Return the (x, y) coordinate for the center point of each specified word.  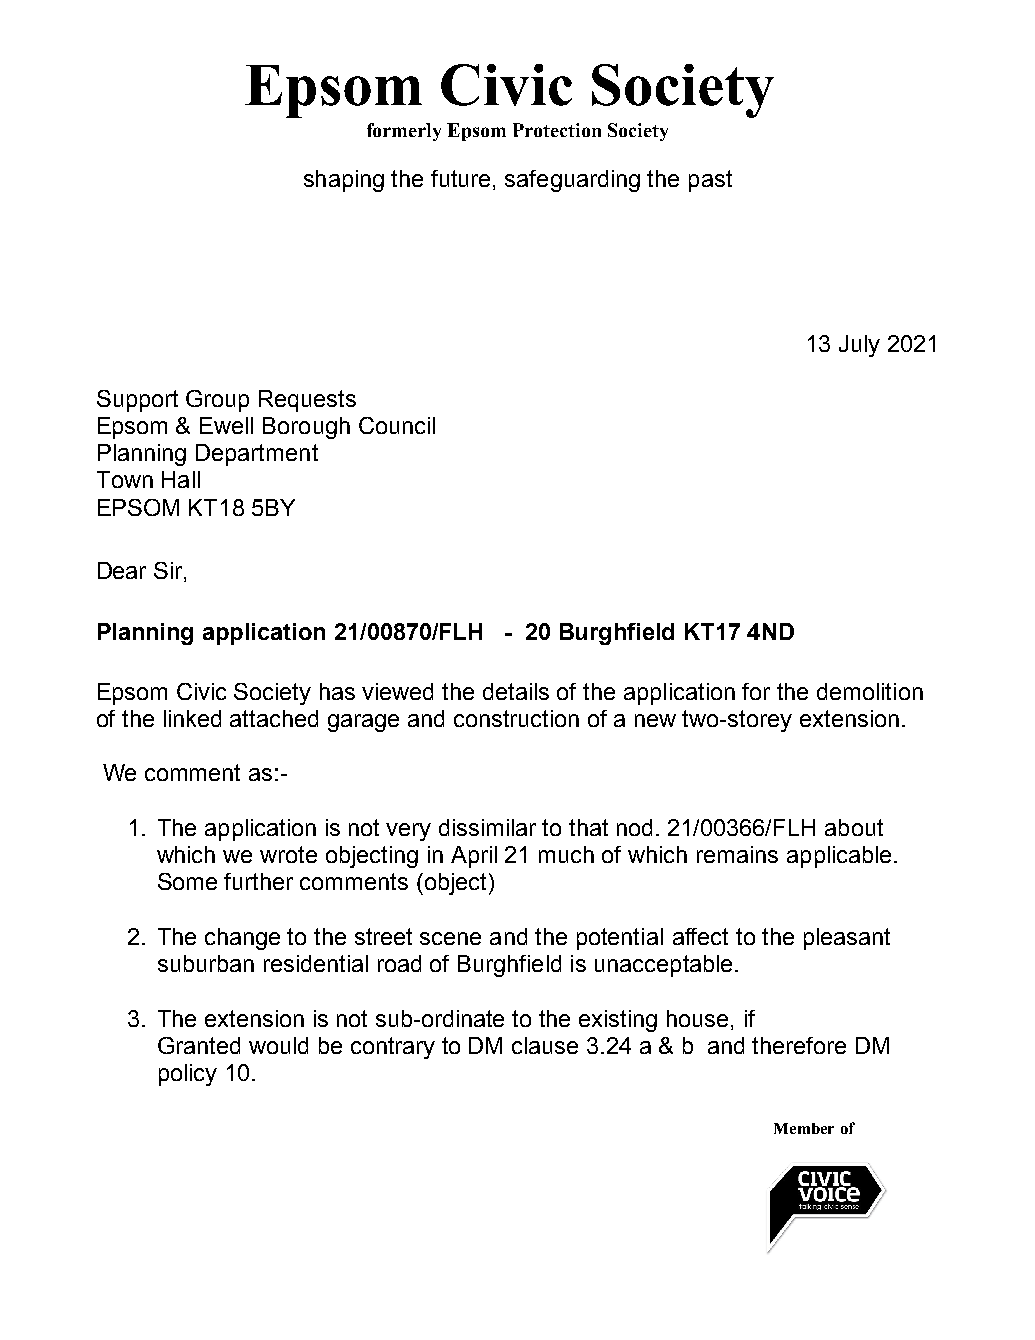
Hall (181, 479)
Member (804, 1128)
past (710, 181)
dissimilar (487, 827)
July (859, 346)
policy (188, 1075)
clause (545, 1045)
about (854, 827)
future (460, 178)
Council (397, 425)
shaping (344, 181)
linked (192, 718)
